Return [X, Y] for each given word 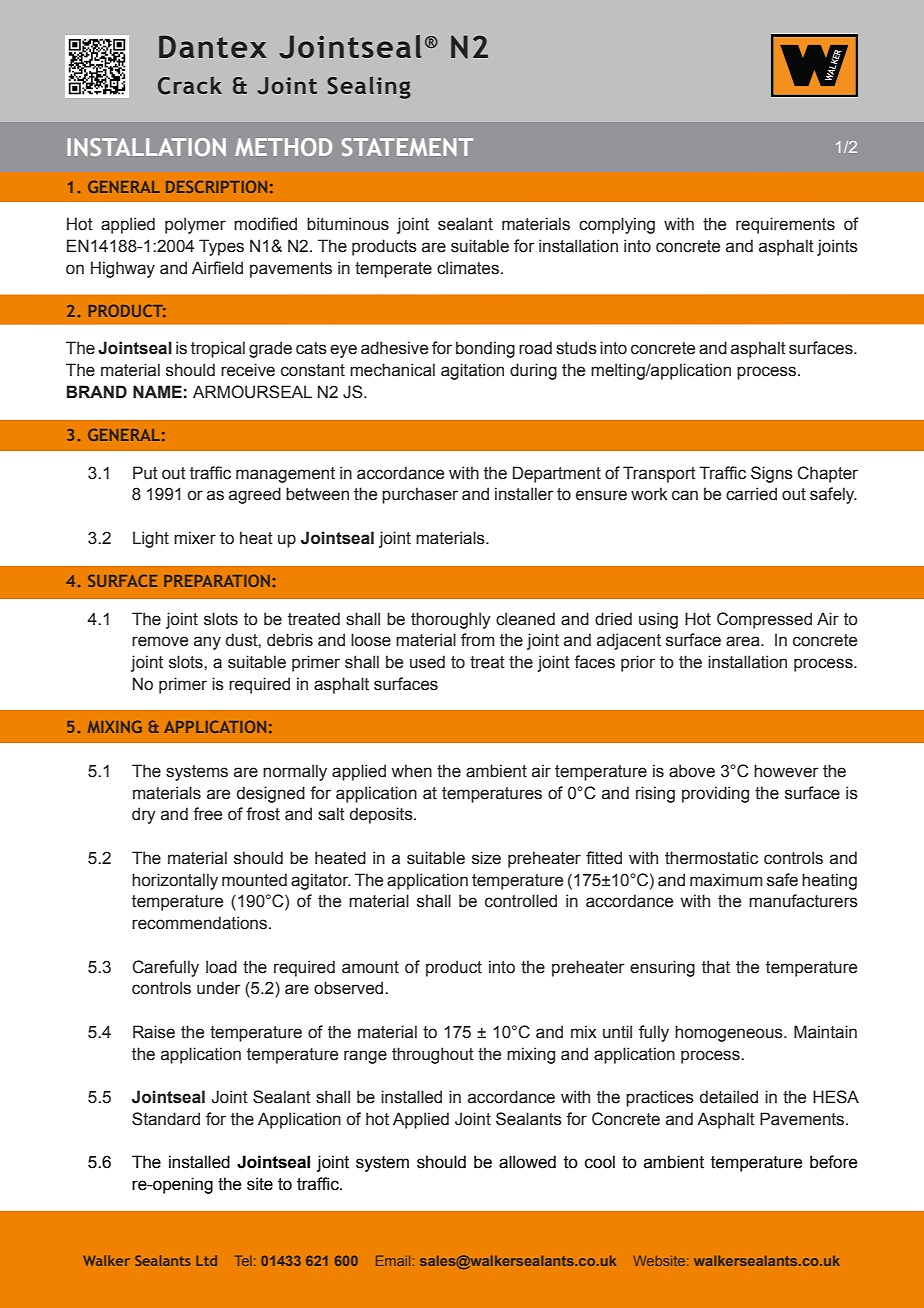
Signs [772, 474]
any [207, 643]
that [716, 967]
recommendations [199, 923]
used [427, 662]
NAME [157, 391]
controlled [521, 901]
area [744, 641]
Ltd [206, 1260]
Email [393, 1260]
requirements [785, 225]
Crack [190, 86]
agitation [472, 371]
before [833, 1162]
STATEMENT [407, 147]
